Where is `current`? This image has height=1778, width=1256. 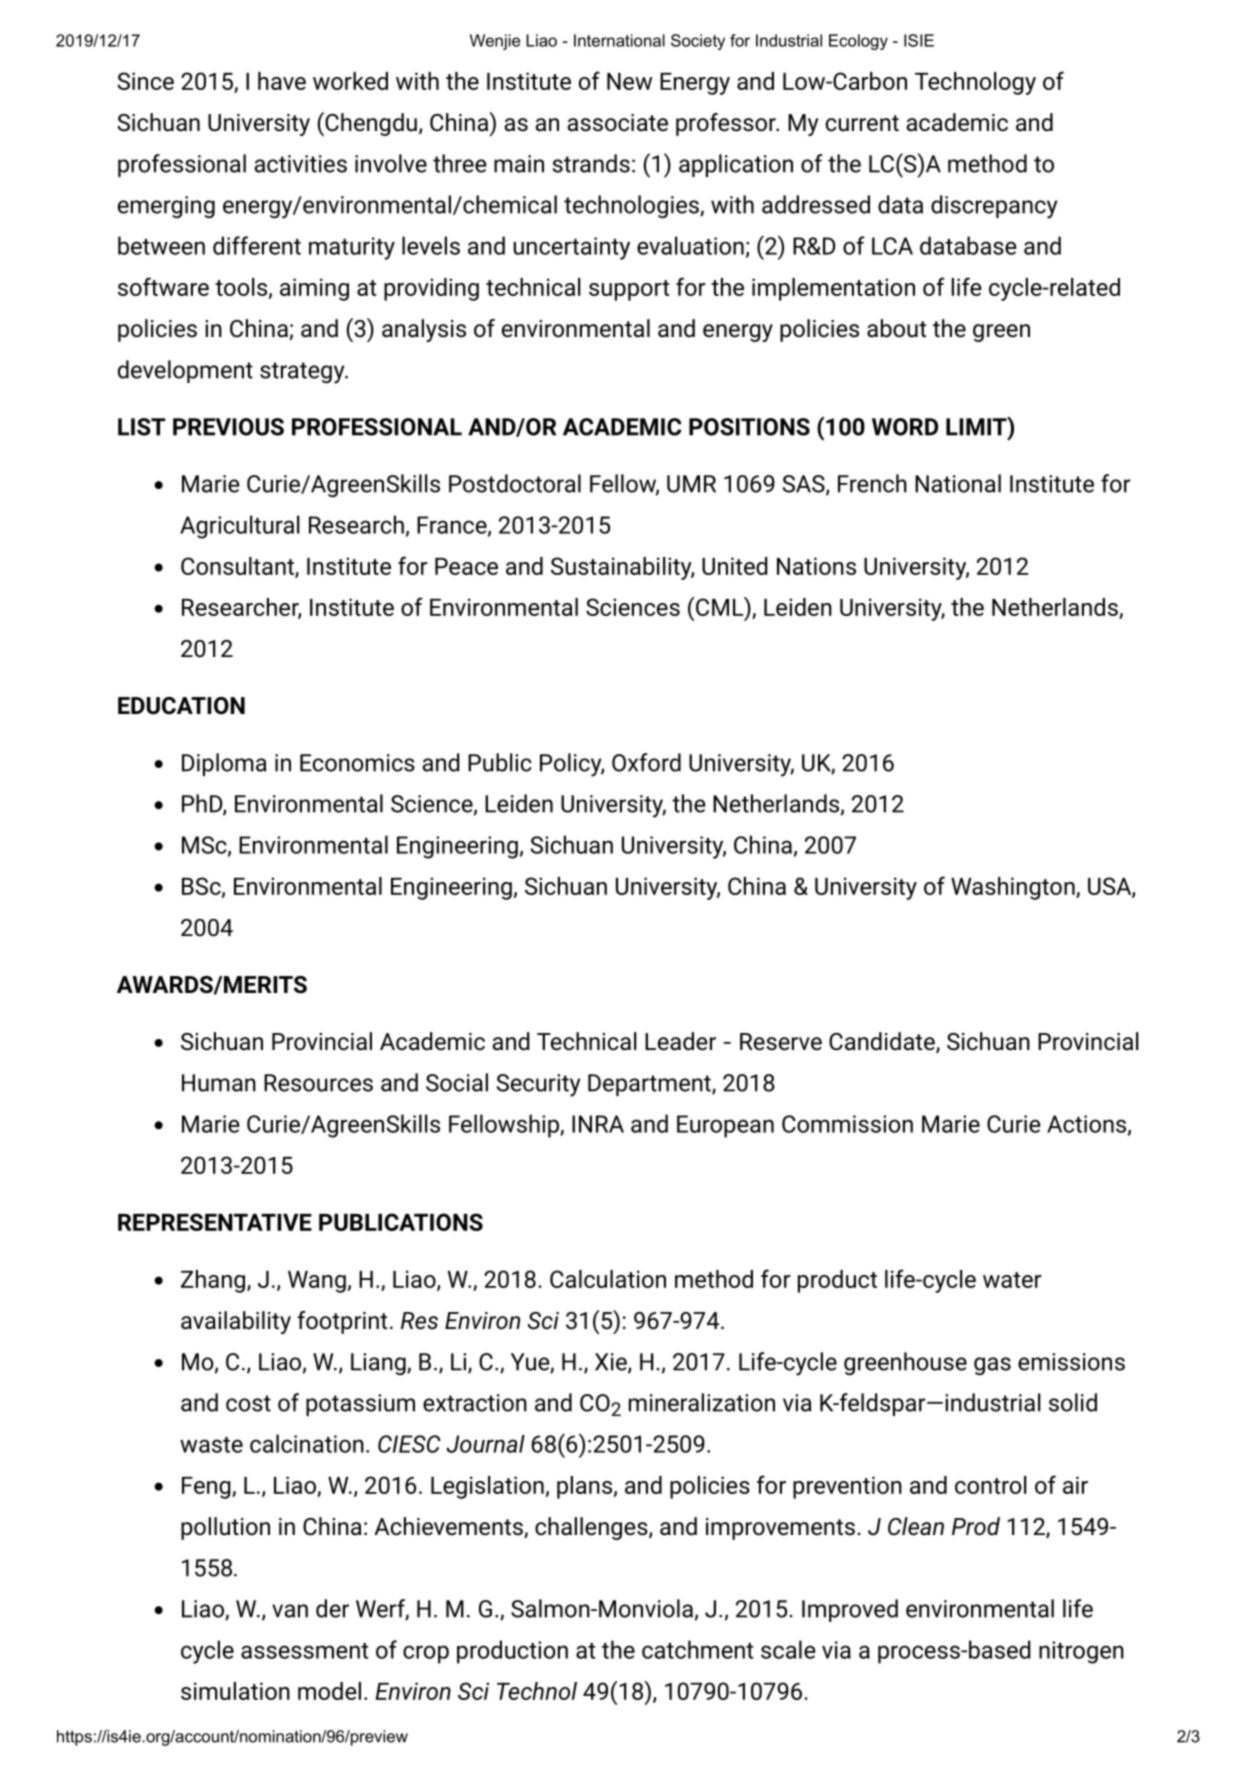
current is located at coordinates (862, 123).
